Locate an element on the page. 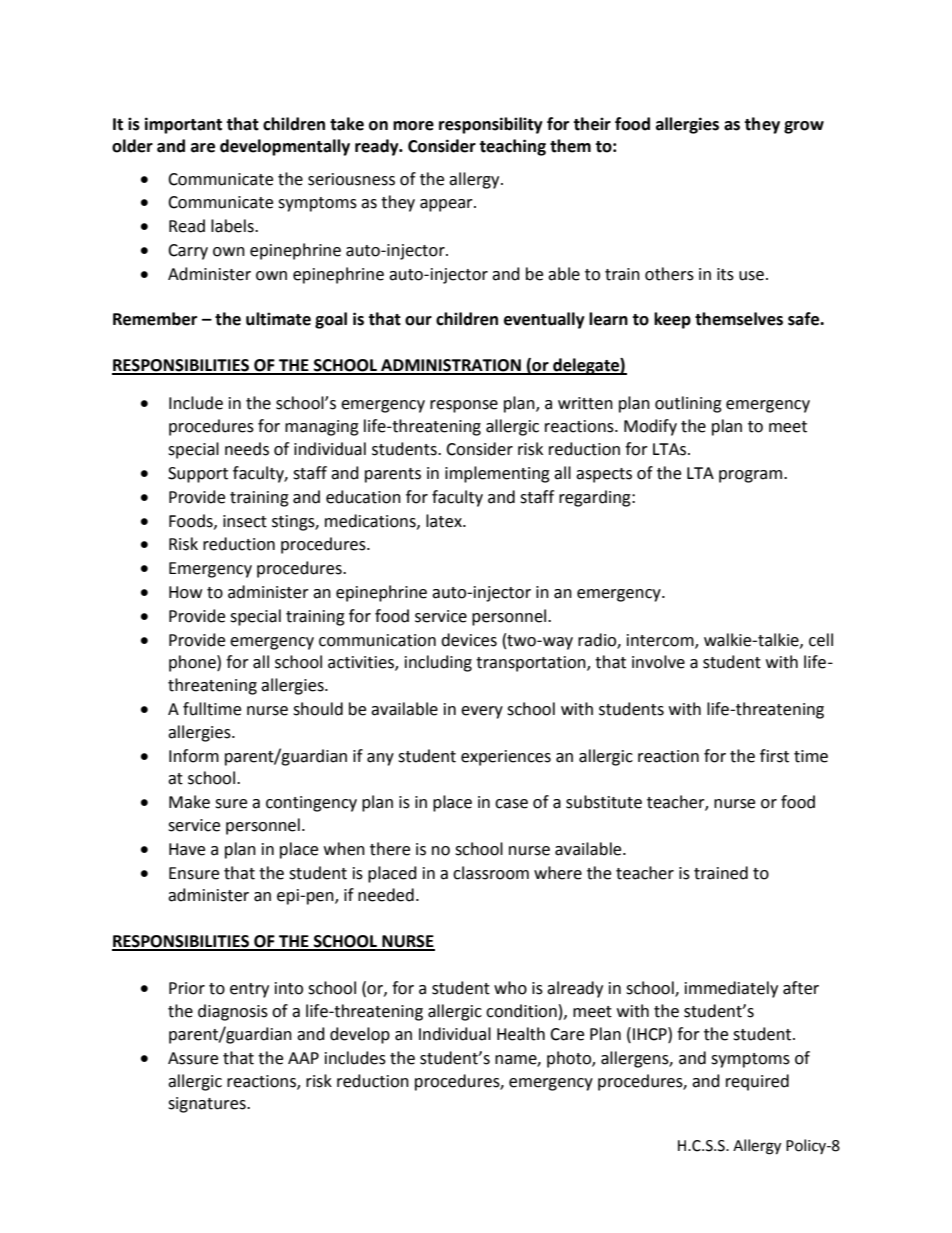 This page has height=1233, width=952. needs is located at coordinates (247, 449).
